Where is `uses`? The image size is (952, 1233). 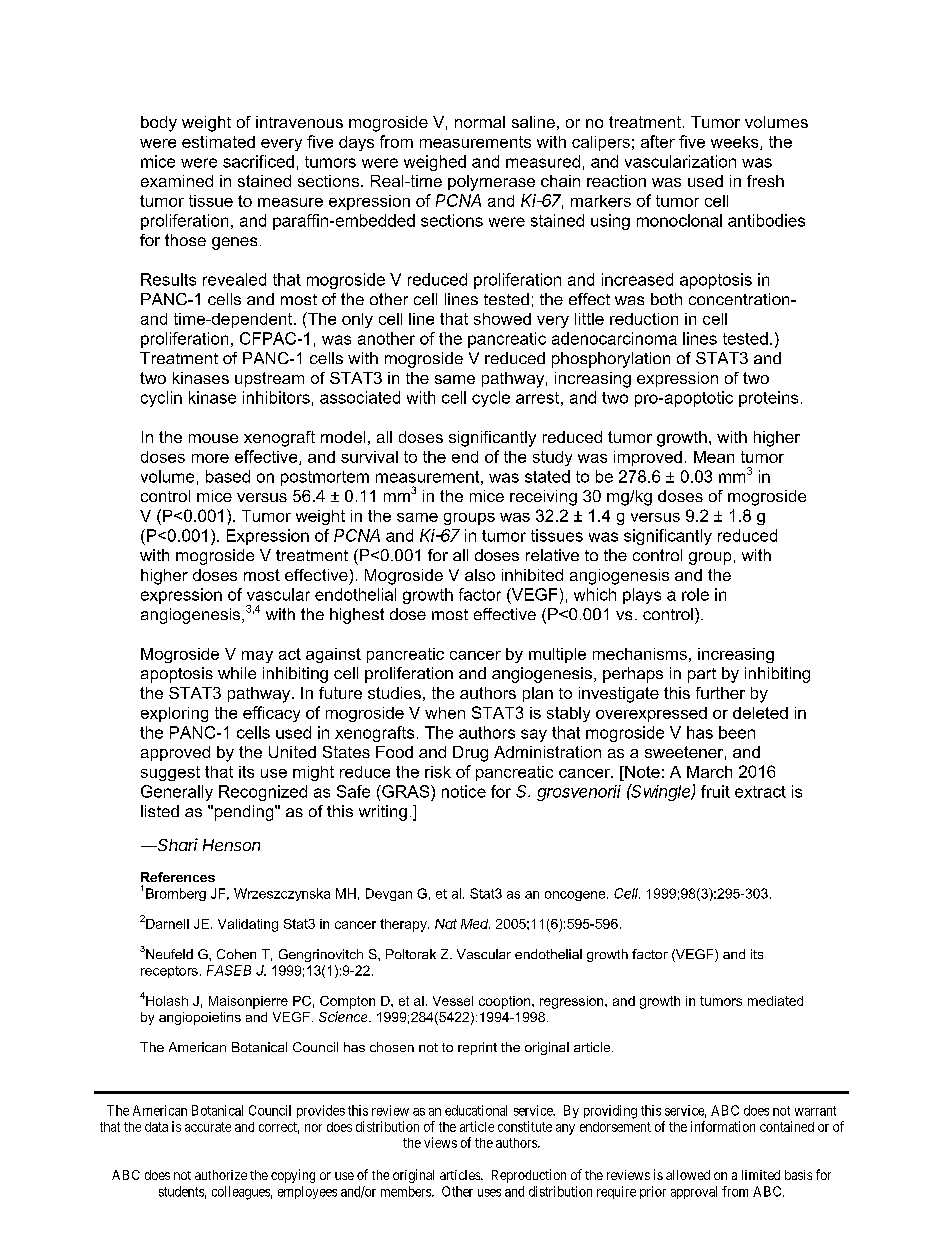
uses is located at coordinates (489, 1193).
